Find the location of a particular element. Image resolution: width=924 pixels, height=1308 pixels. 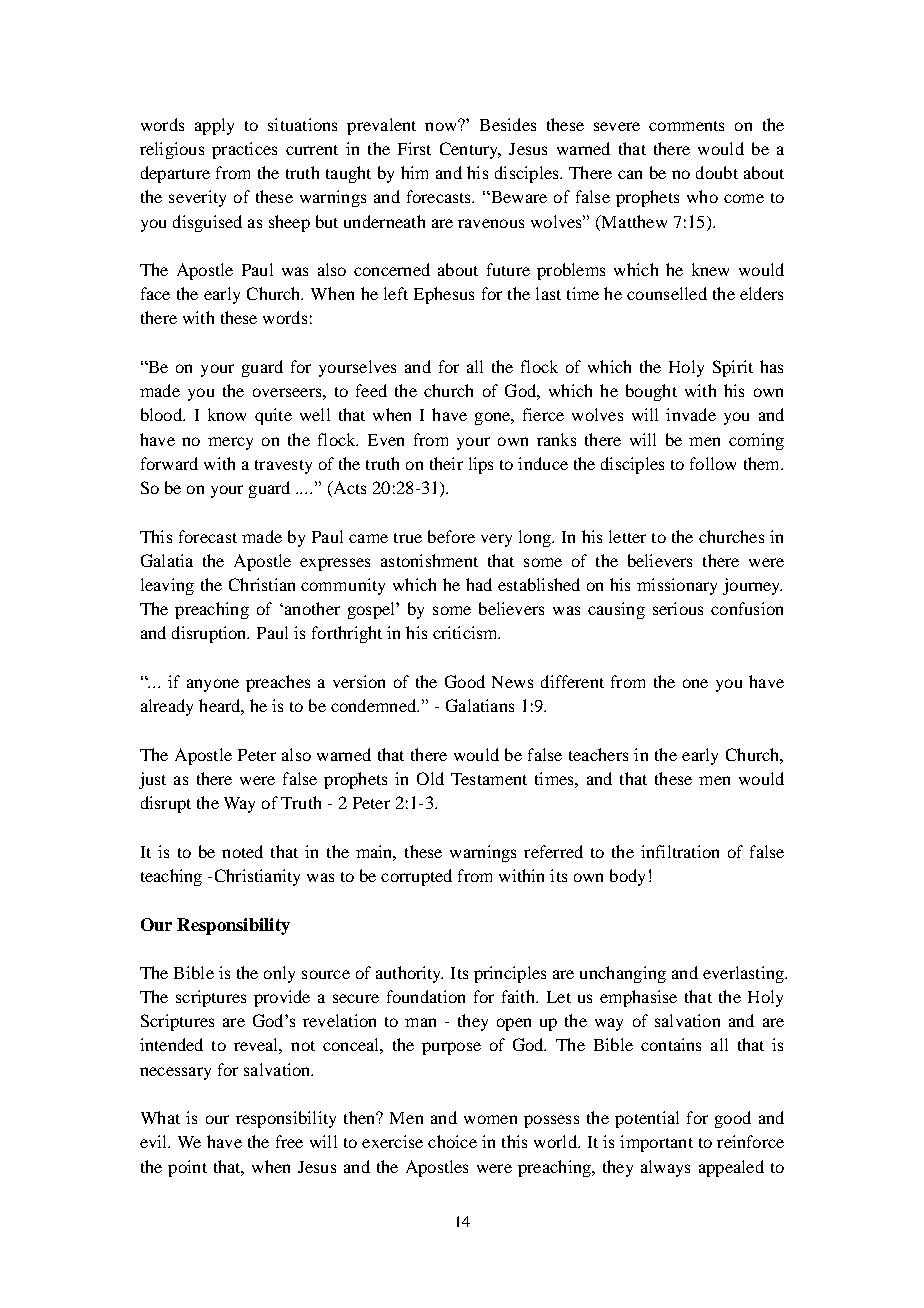

their is located at coordinates (446, 463).
